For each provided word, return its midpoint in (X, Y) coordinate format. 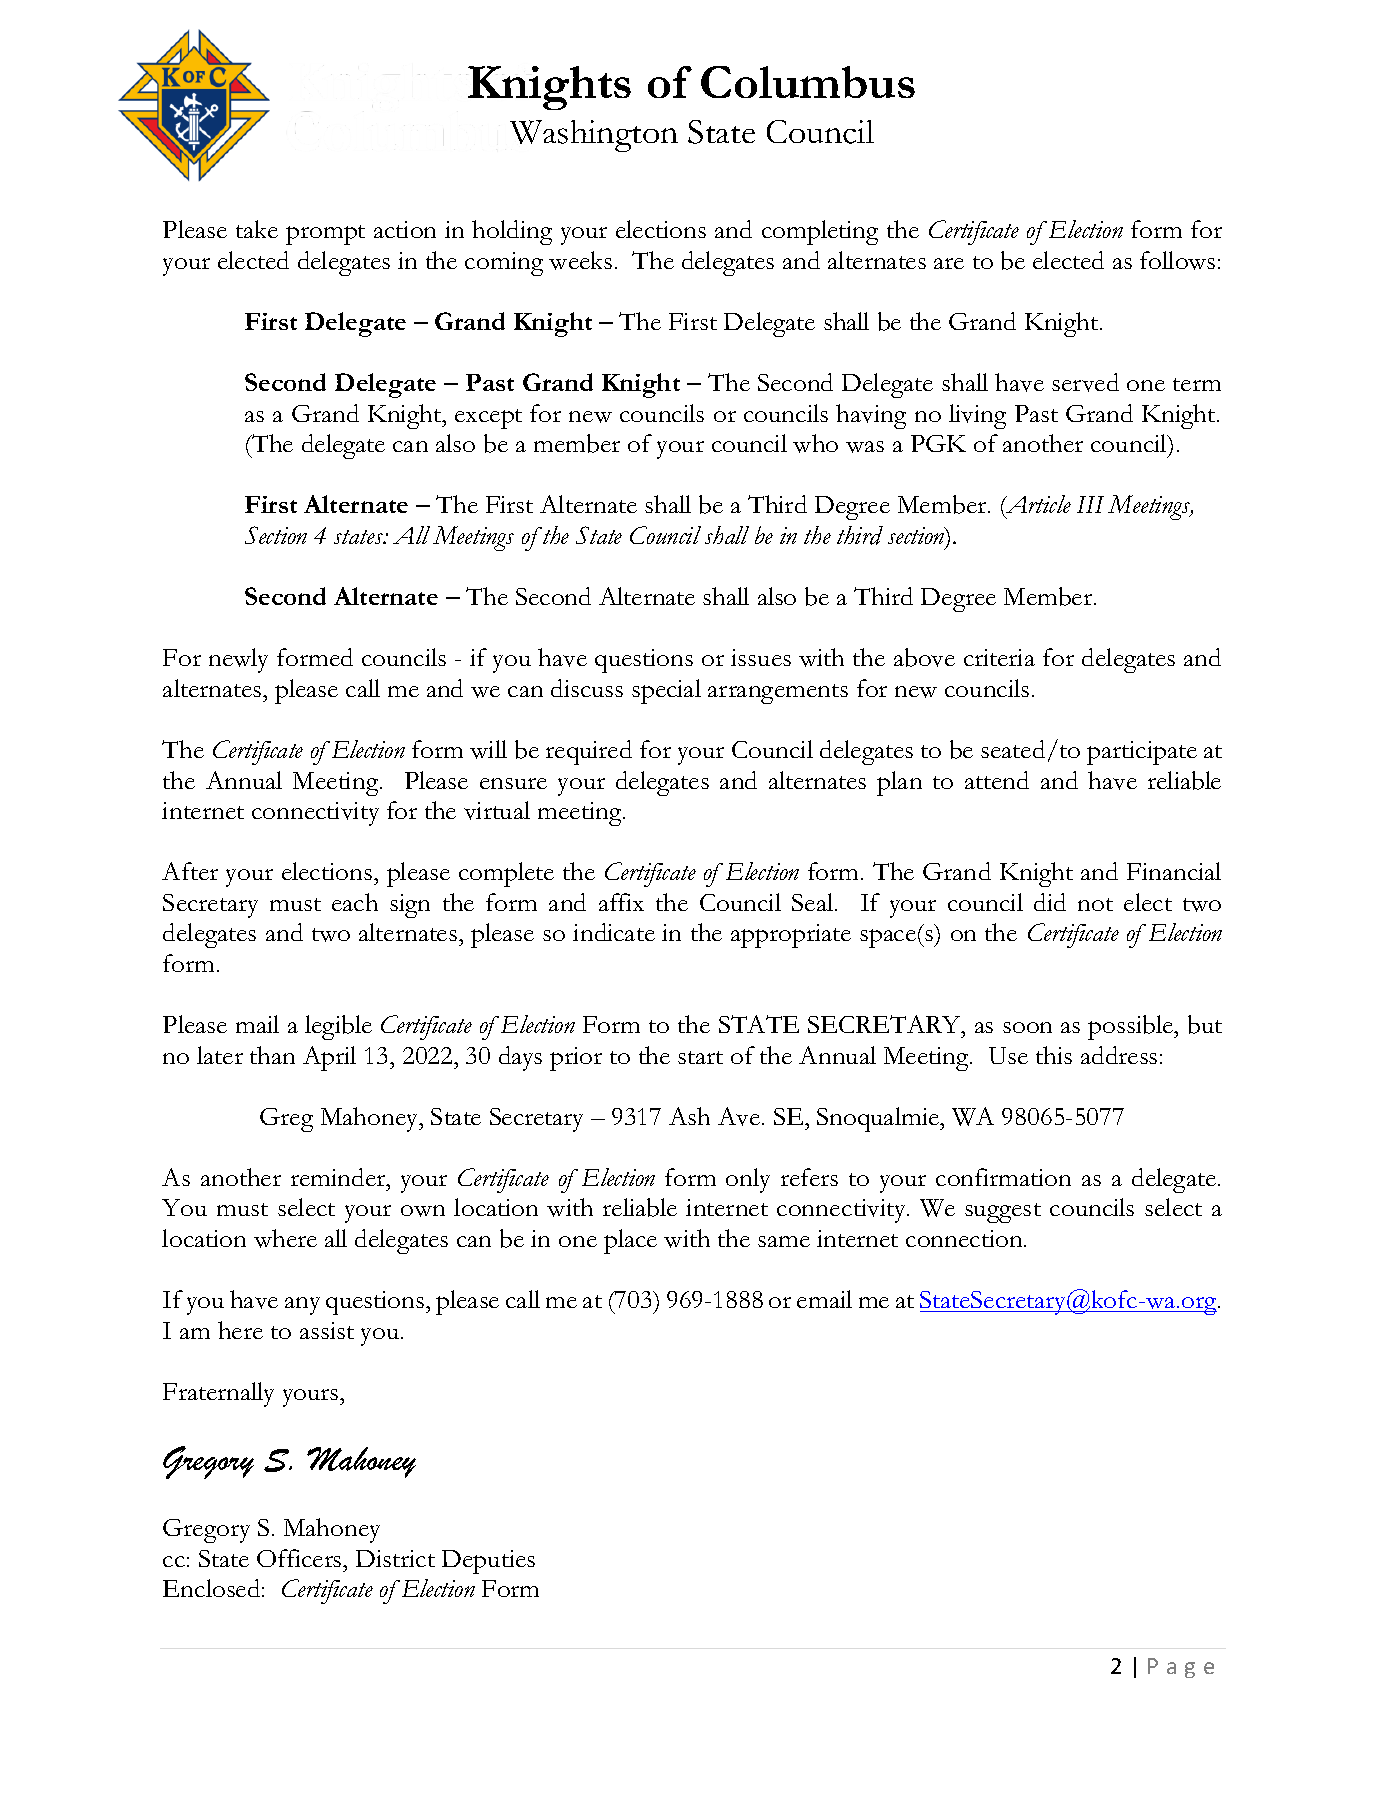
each (355, 902)
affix (621, 902)
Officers (300, 1558)
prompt (325, 235)
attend (997, 780)
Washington (594, 136)
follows (1177, 260)
